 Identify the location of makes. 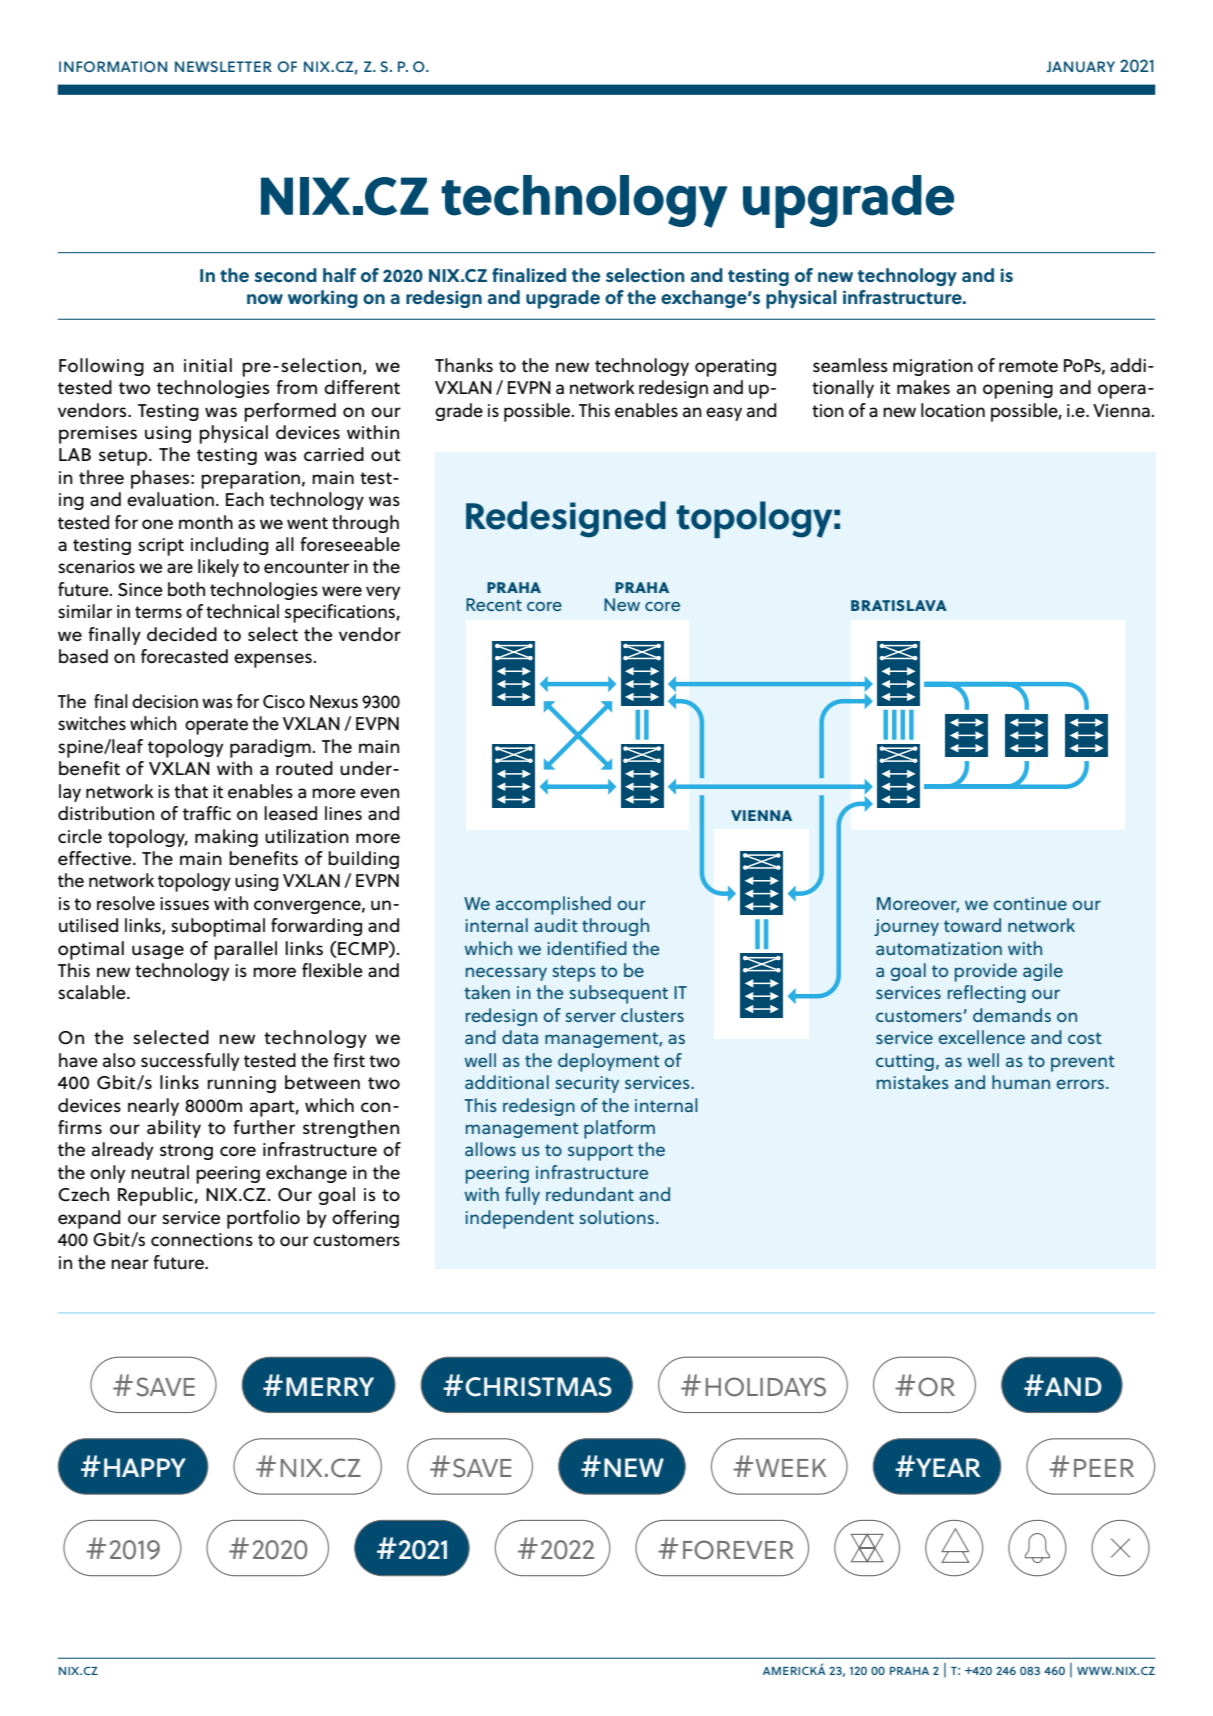
(923, 387).
